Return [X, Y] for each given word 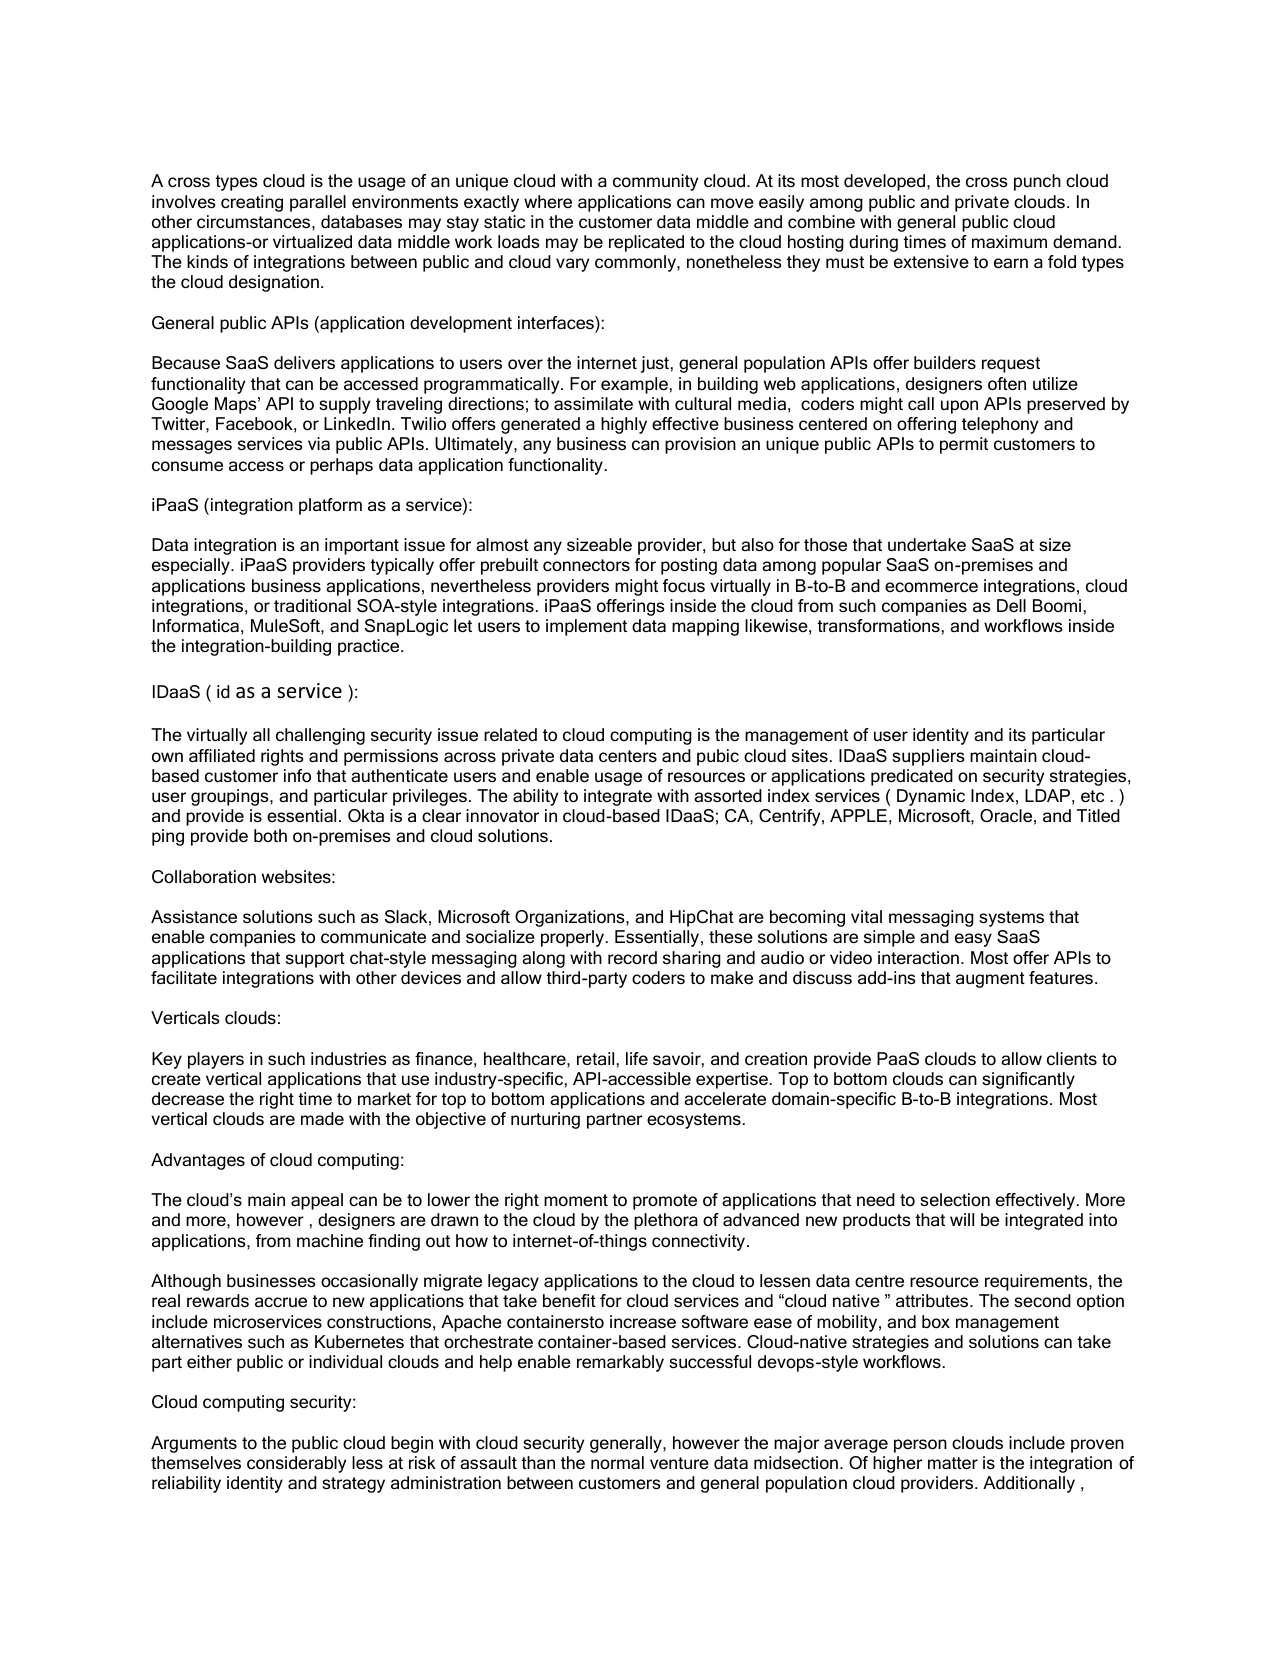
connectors [586, 565]
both [270, 835]
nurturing [545, 1120]
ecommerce [931, 587]
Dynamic [931, 797]
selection [955, 1199]
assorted [728, 796]
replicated [646, 243]
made [322, 1118]
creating [252, 203]
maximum [1009, 241]
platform [330, 506]
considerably [296, 1464]
